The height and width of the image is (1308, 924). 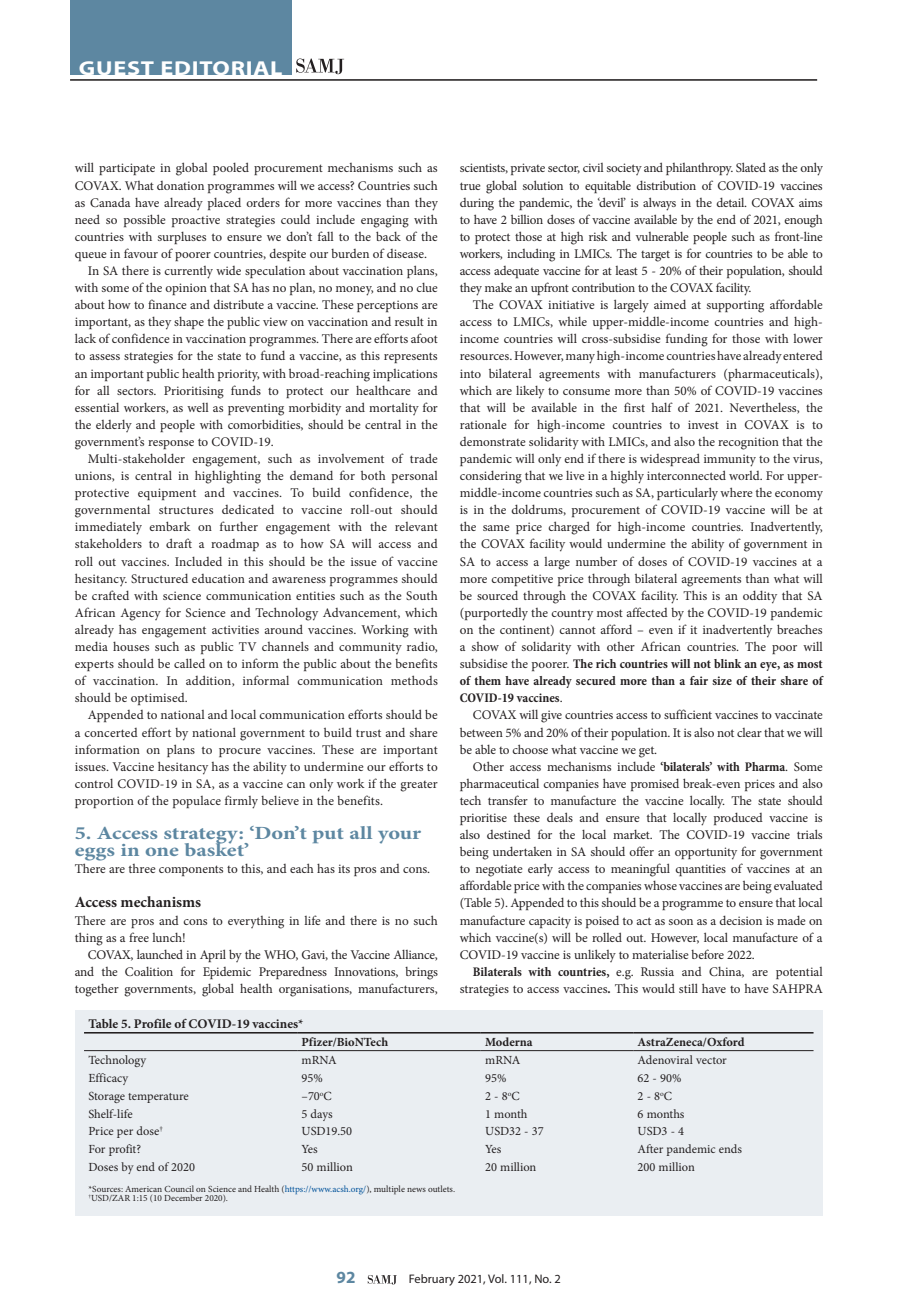 I want to click on rationale, so click(x=483, y=424).
